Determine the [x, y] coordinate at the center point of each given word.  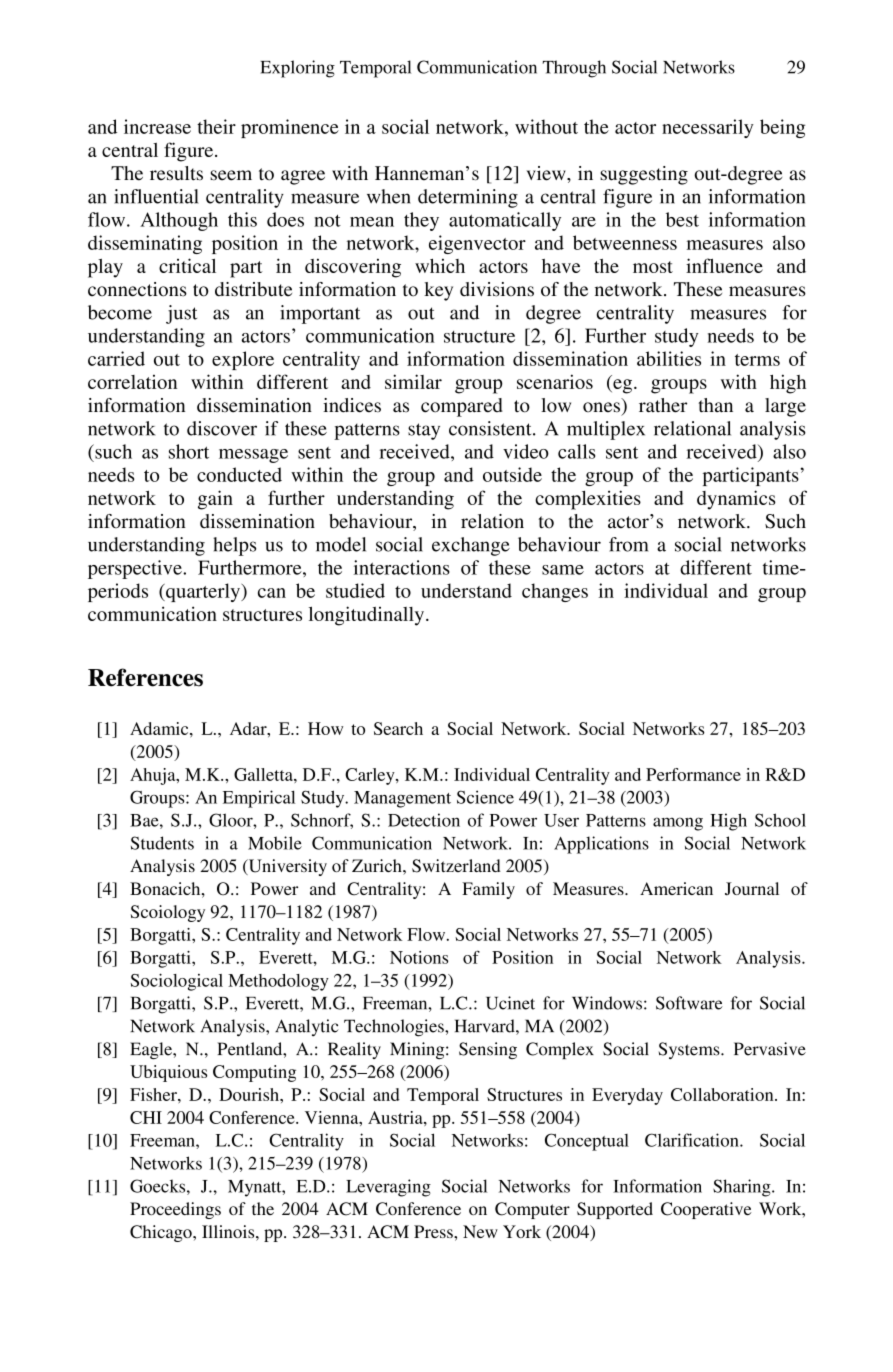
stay [424, 431]
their [216, 126]
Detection [424, 820]
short [189, 451]
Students [162, 843]
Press [434, 1231]
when [389, 196]
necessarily [708, 128]
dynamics [736, 500]
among [678, 824]
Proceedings [175, 1210]
